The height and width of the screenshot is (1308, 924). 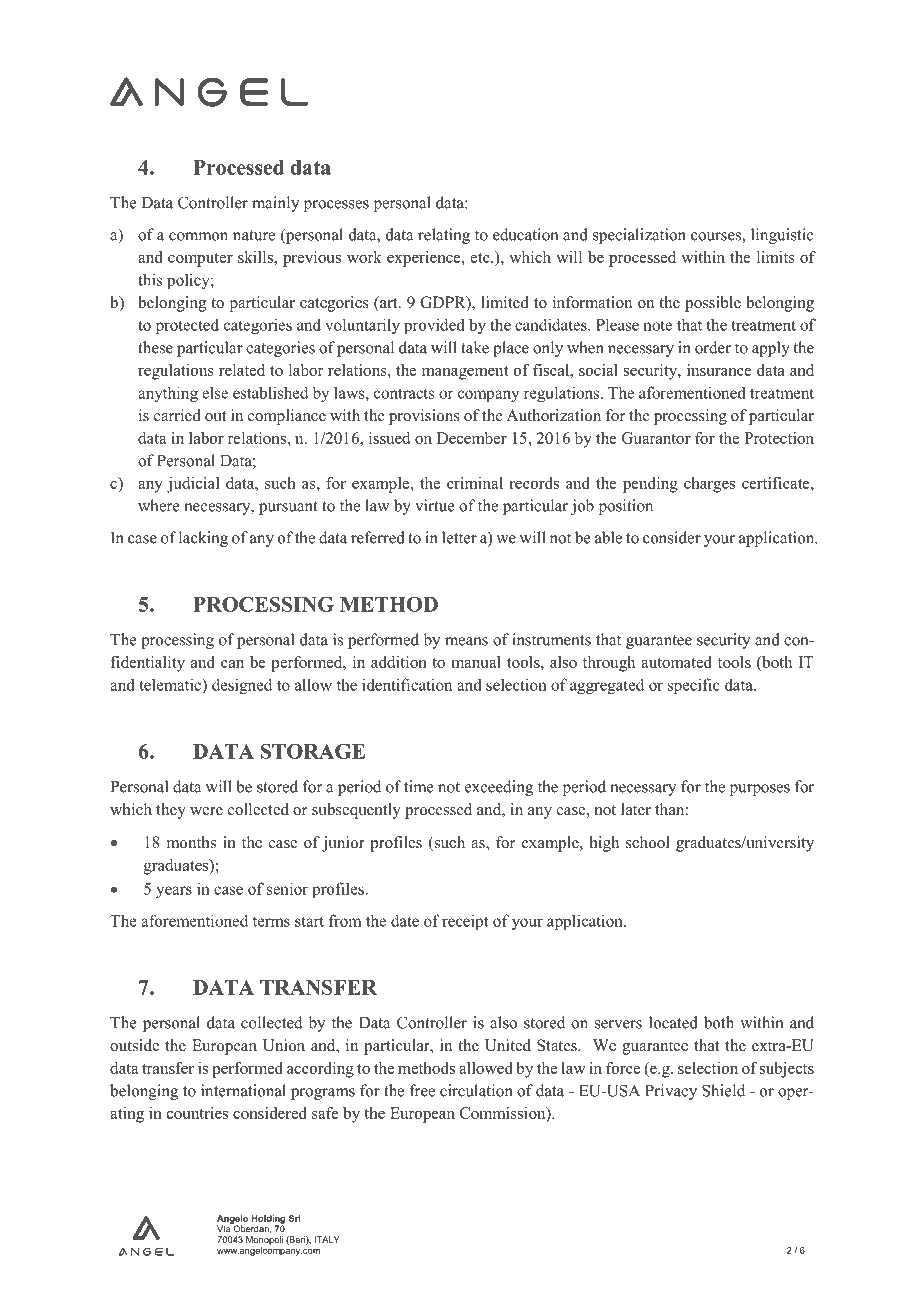 I want to click on located, so click(x=673, y=1022).
